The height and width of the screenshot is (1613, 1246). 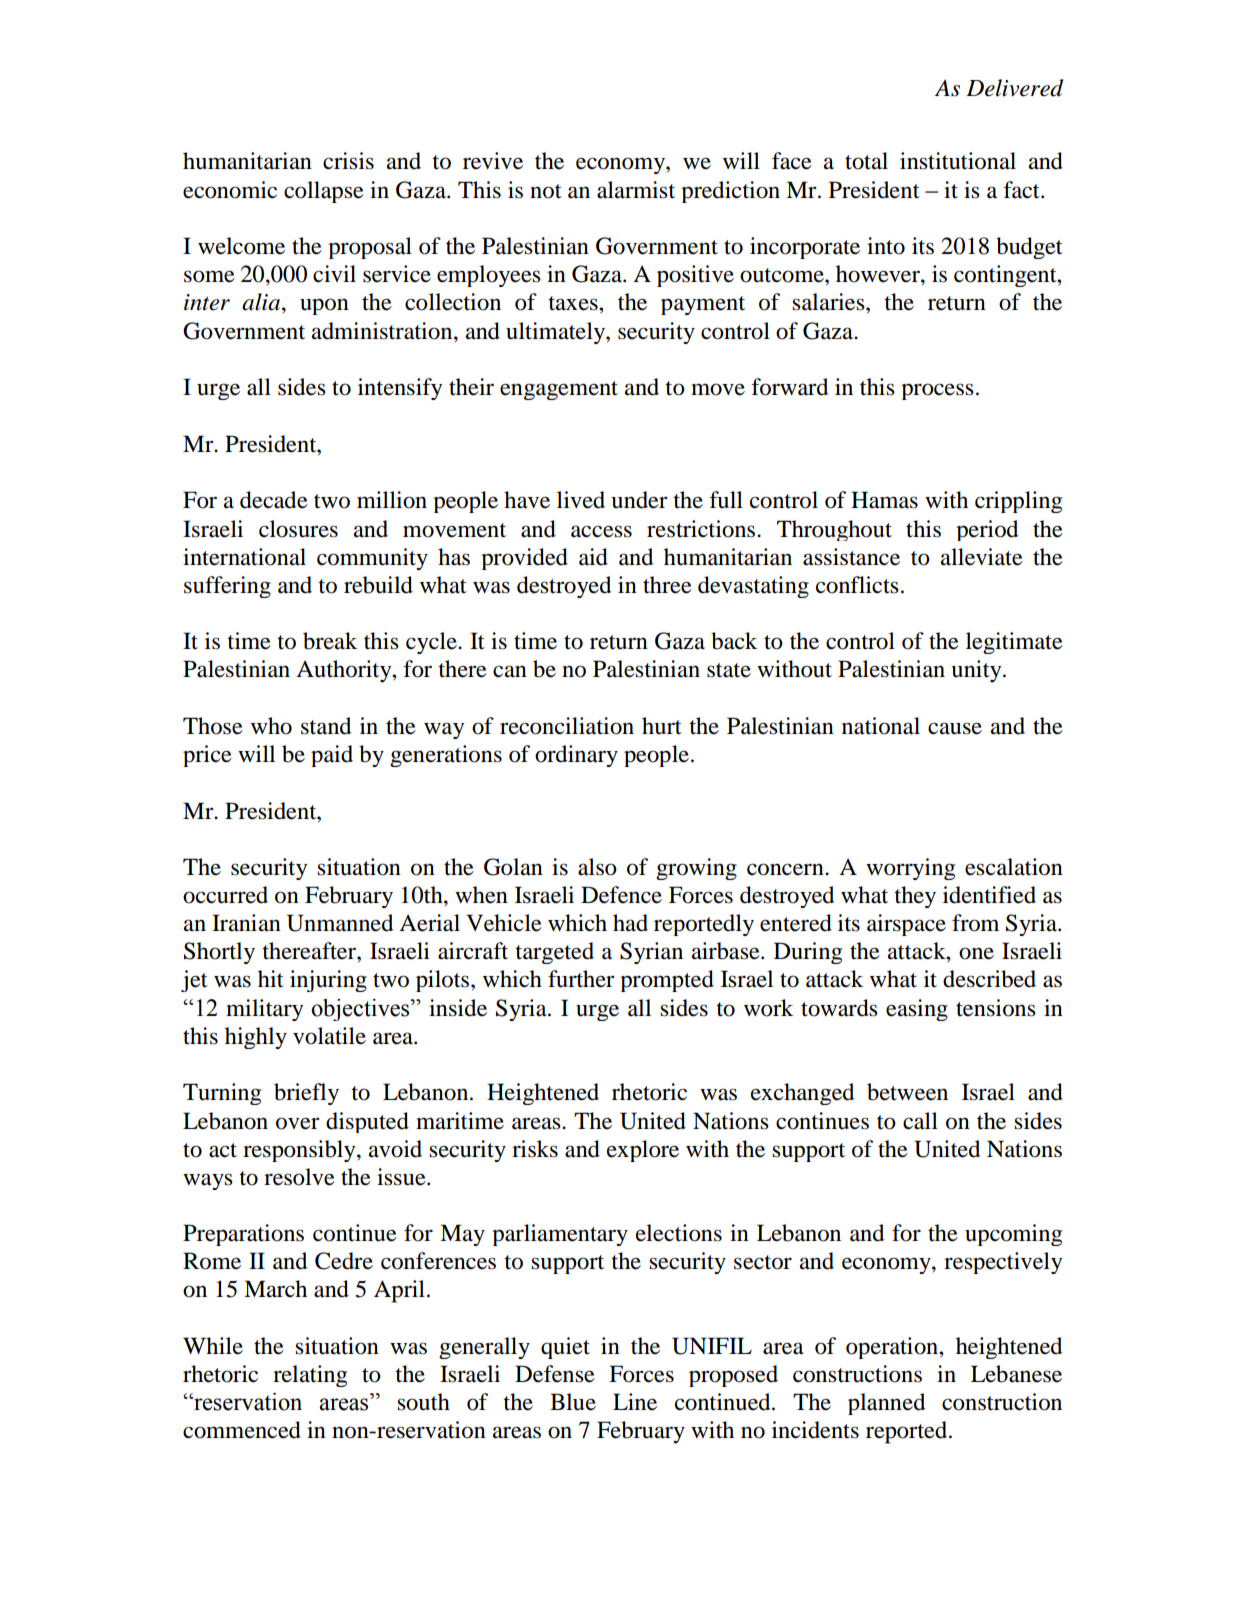 I want to click on explore, so click(x=643, y=1151).
